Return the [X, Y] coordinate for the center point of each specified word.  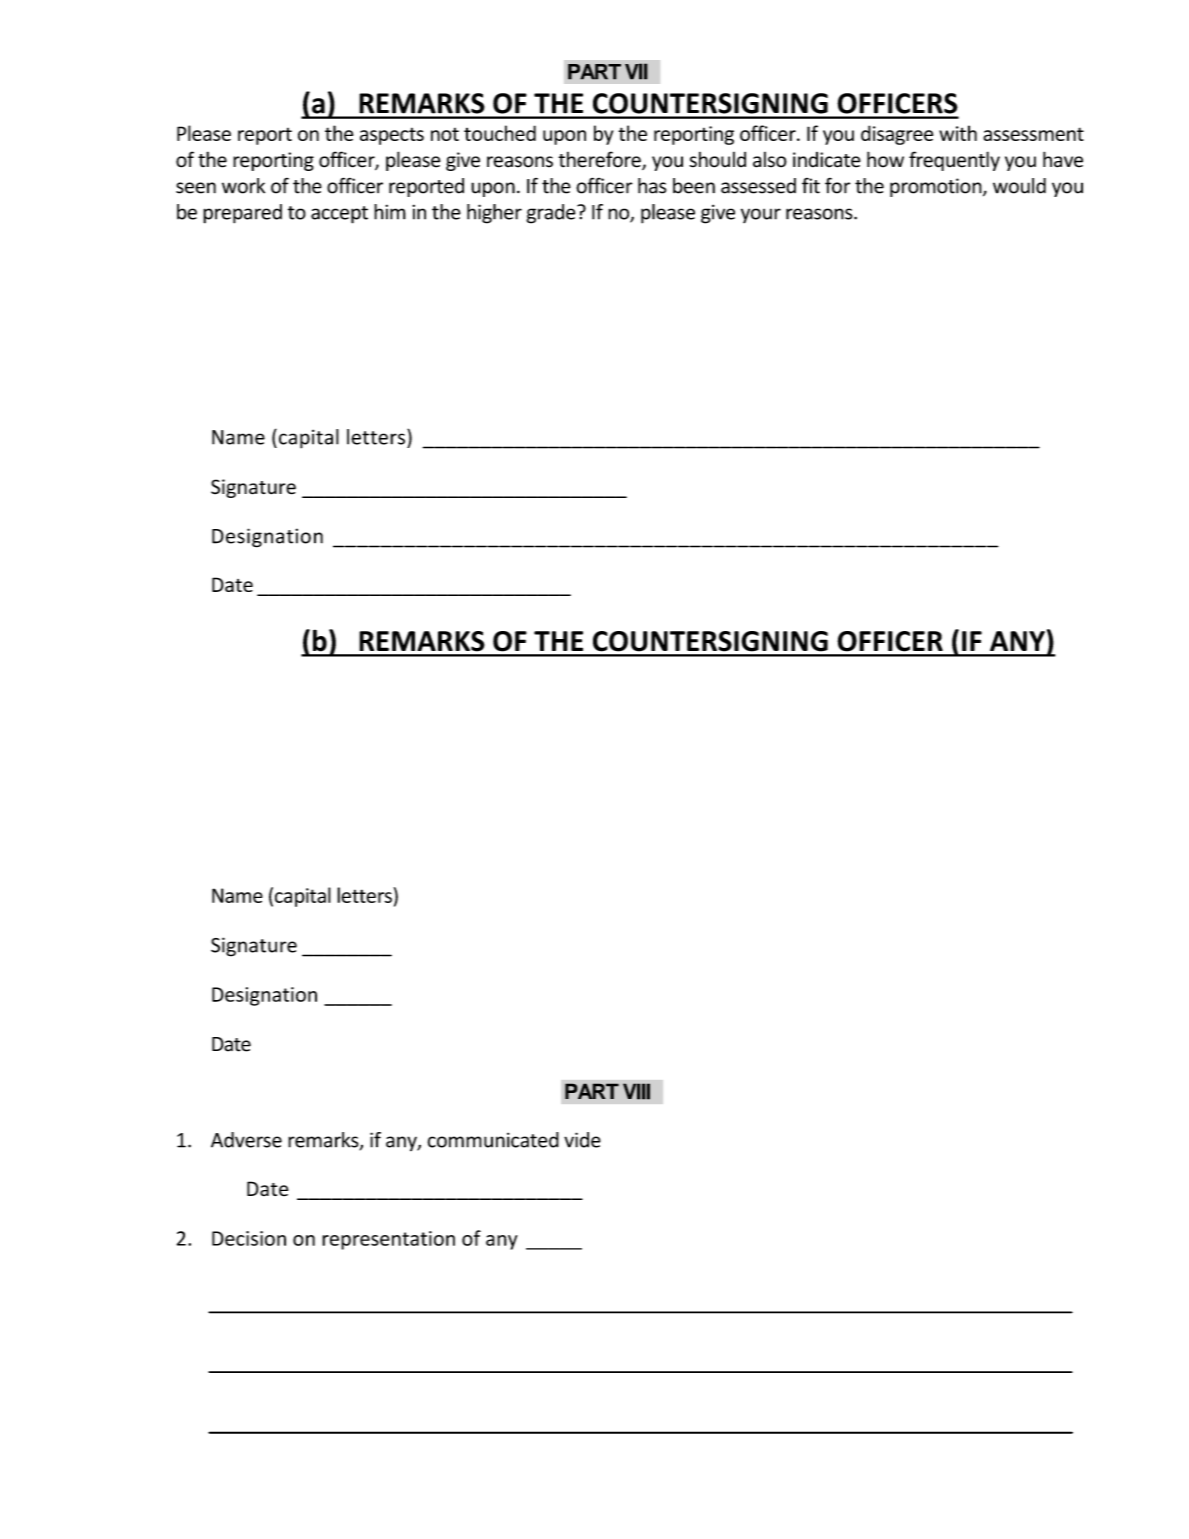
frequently [954, 161]
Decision [249, 1238]
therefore [600, 160]
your [761, 215]
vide [582, 1140]
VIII [636, 1091]
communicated [493, 1140]
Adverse [246, 1140]
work [243, 186]
